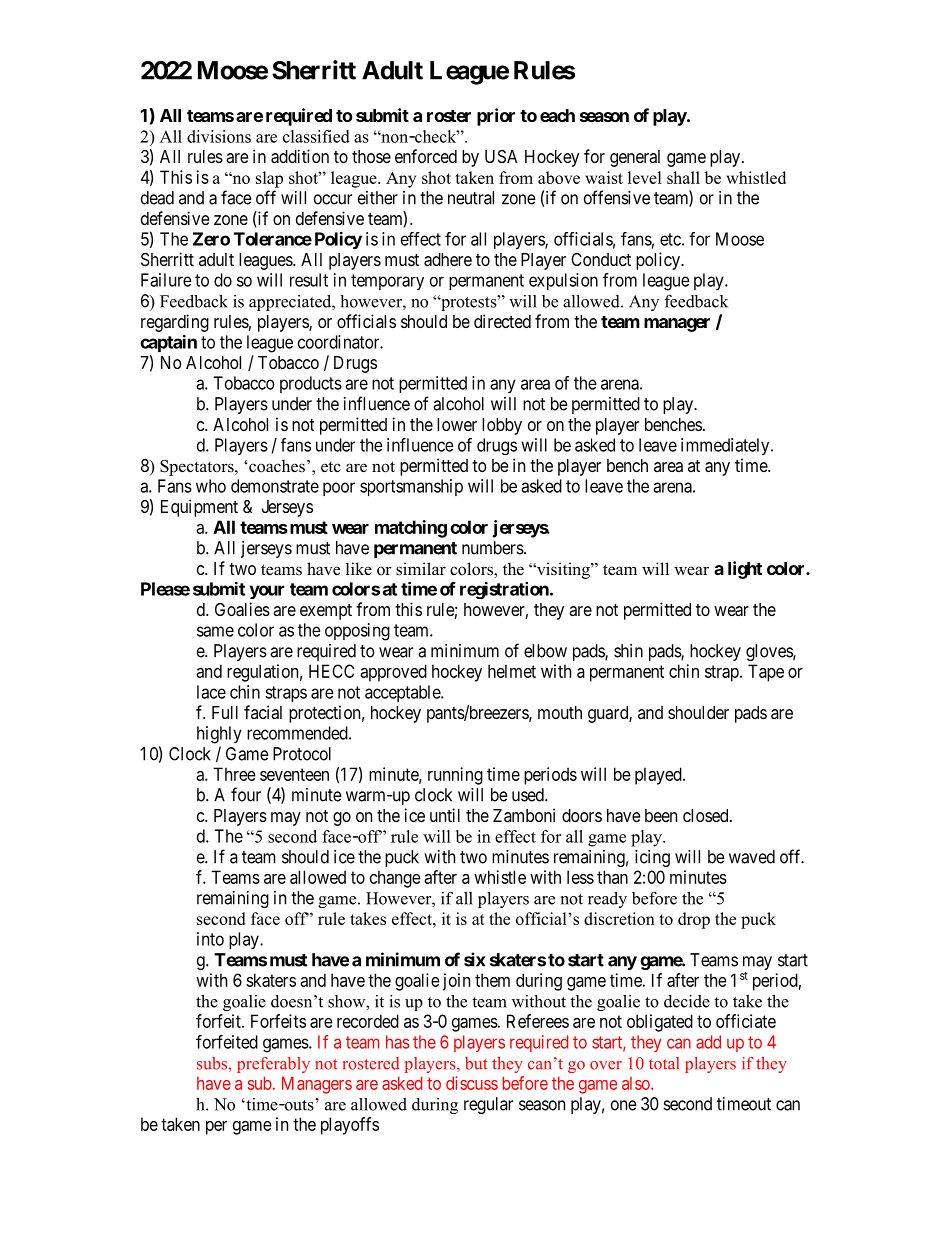  Describe the element at coordinates (273, 1065) in the screenshot. I see `preferably` at that location.
